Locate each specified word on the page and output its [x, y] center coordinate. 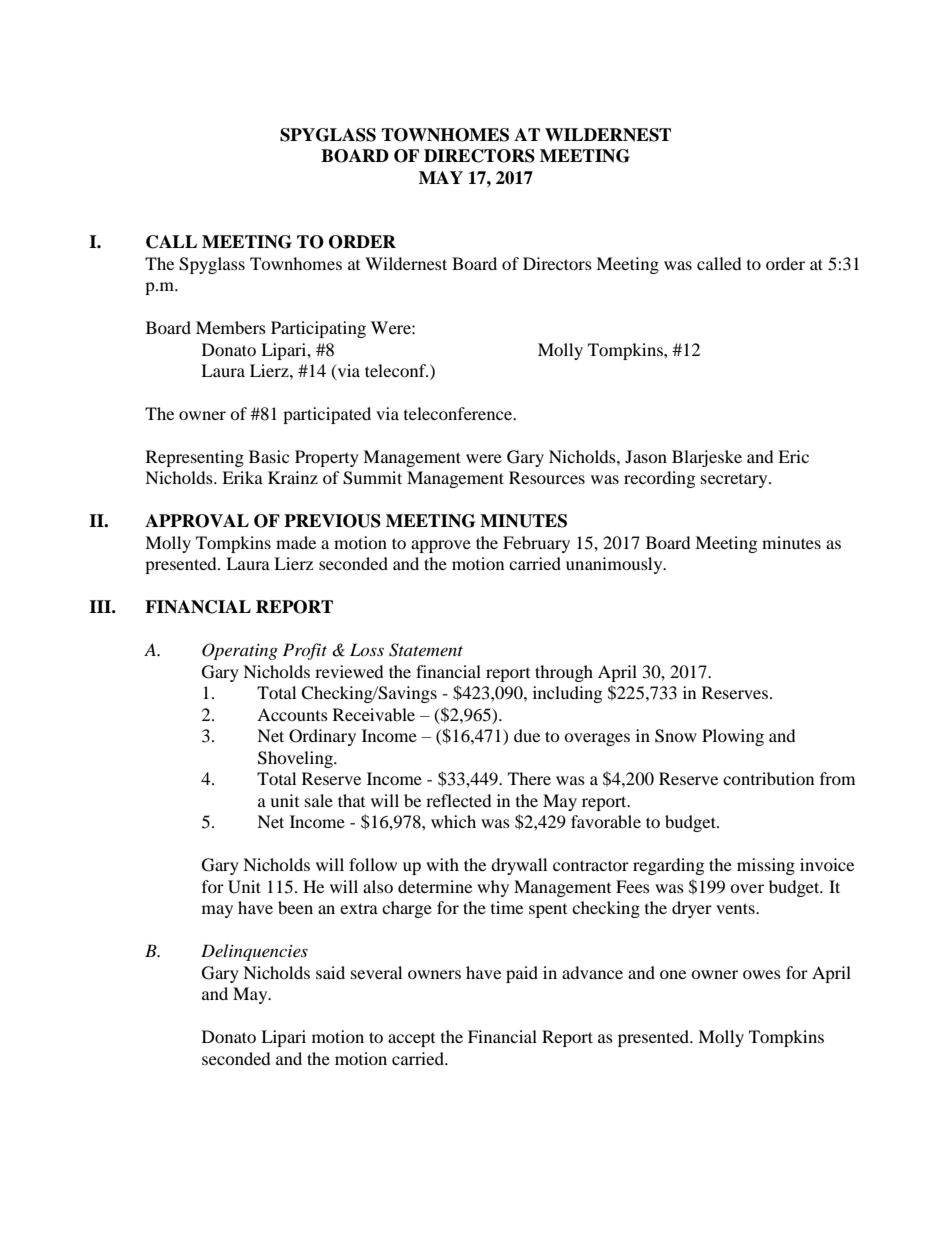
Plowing [733, 737]
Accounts [292, 714]
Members [231, 327]
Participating [318, 329]
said [330, 972]
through [564, 673]
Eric [793, 456]
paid [522, 974]
